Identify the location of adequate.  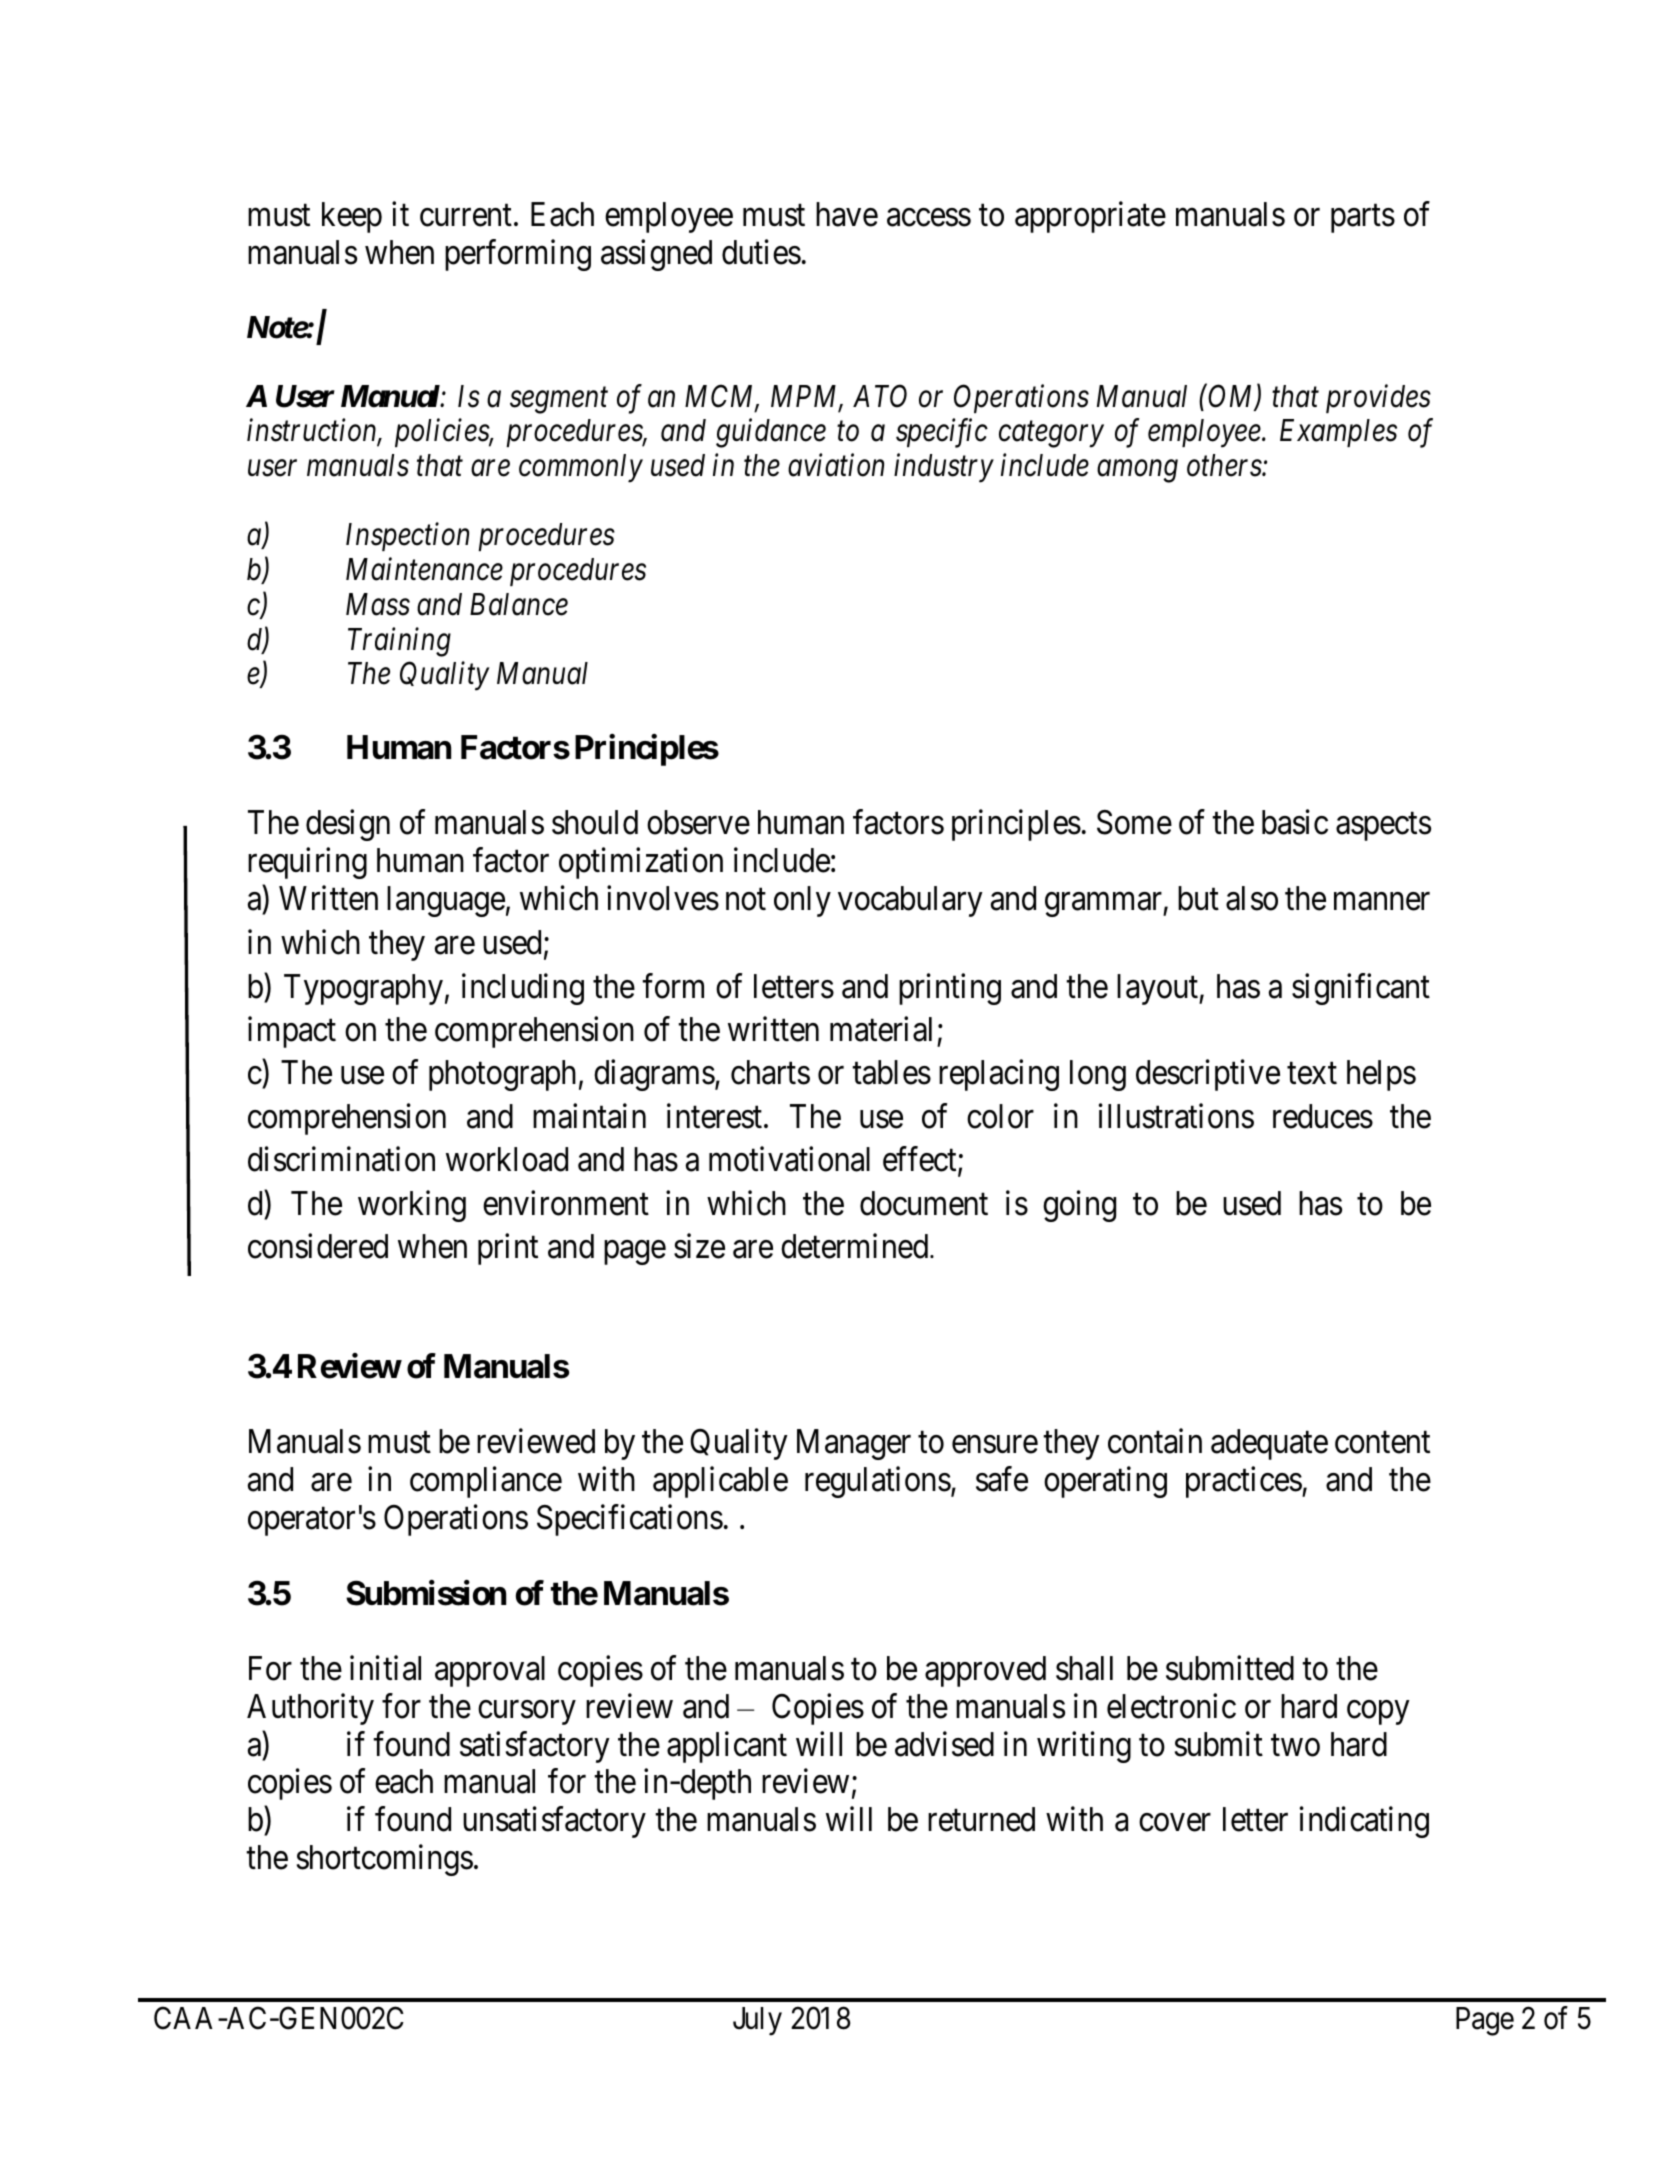
(1269, 1444).
